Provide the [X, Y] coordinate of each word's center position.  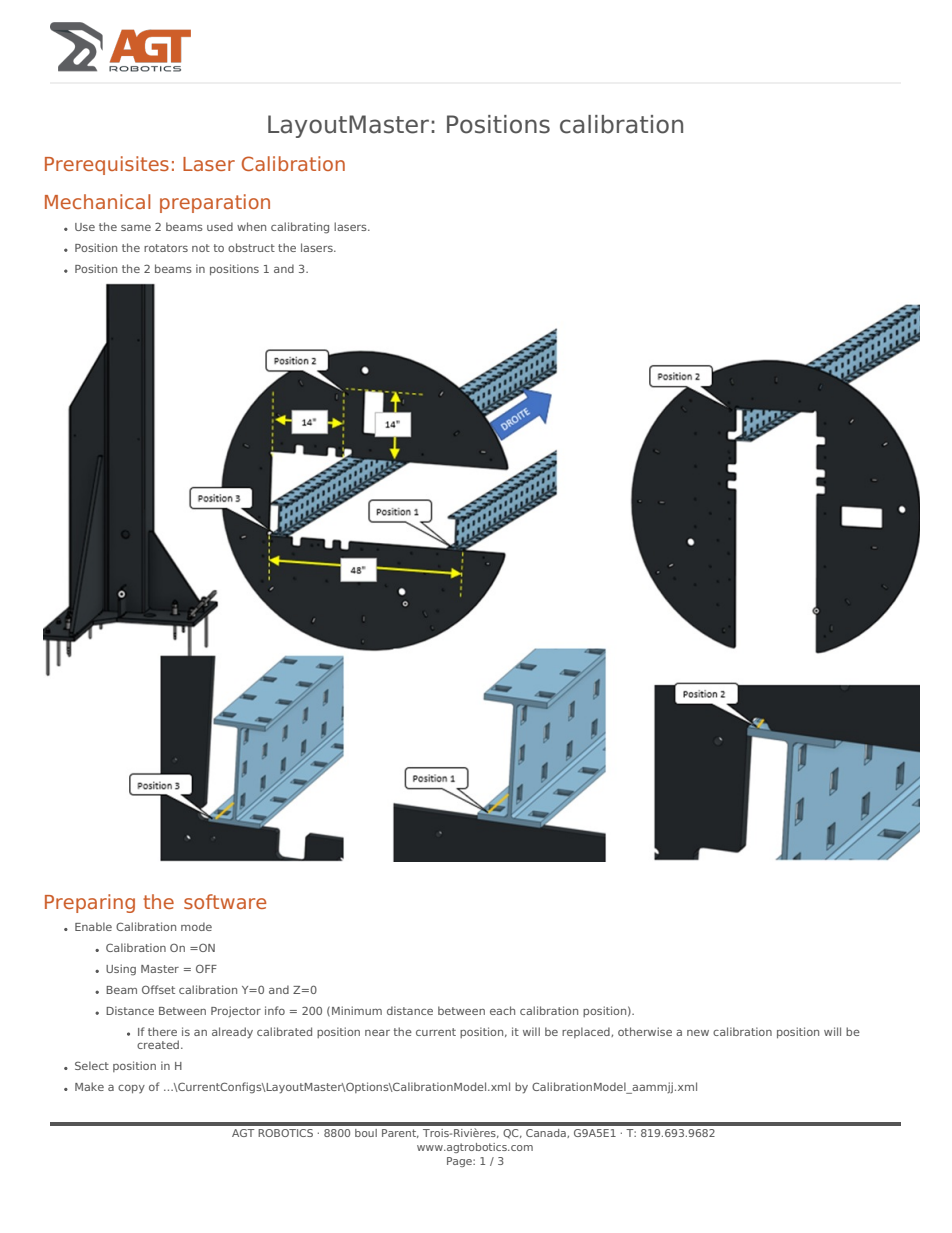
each [502, 1010]
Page [460, 1162]
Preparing [90, 903]
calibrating [300, 228]
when [251, 226]
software [225, 901]
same [136, 228]
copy [131, 1089]
